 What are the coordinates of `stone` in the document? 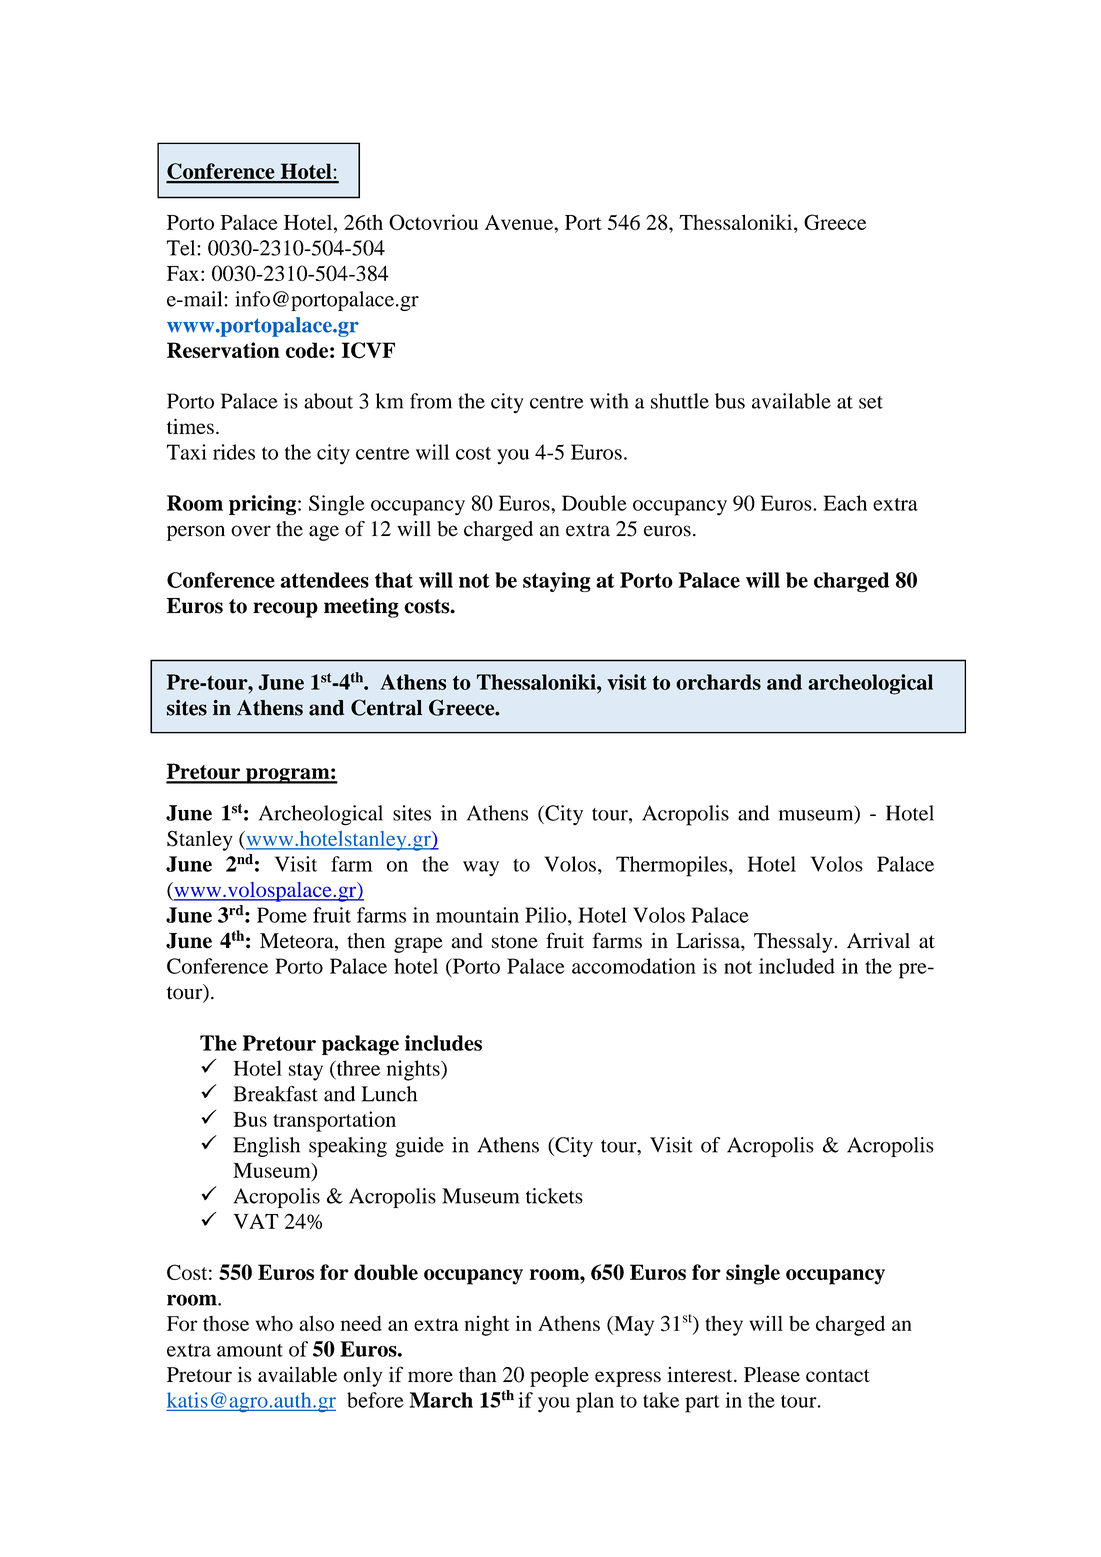 It's located at (515, 942).
